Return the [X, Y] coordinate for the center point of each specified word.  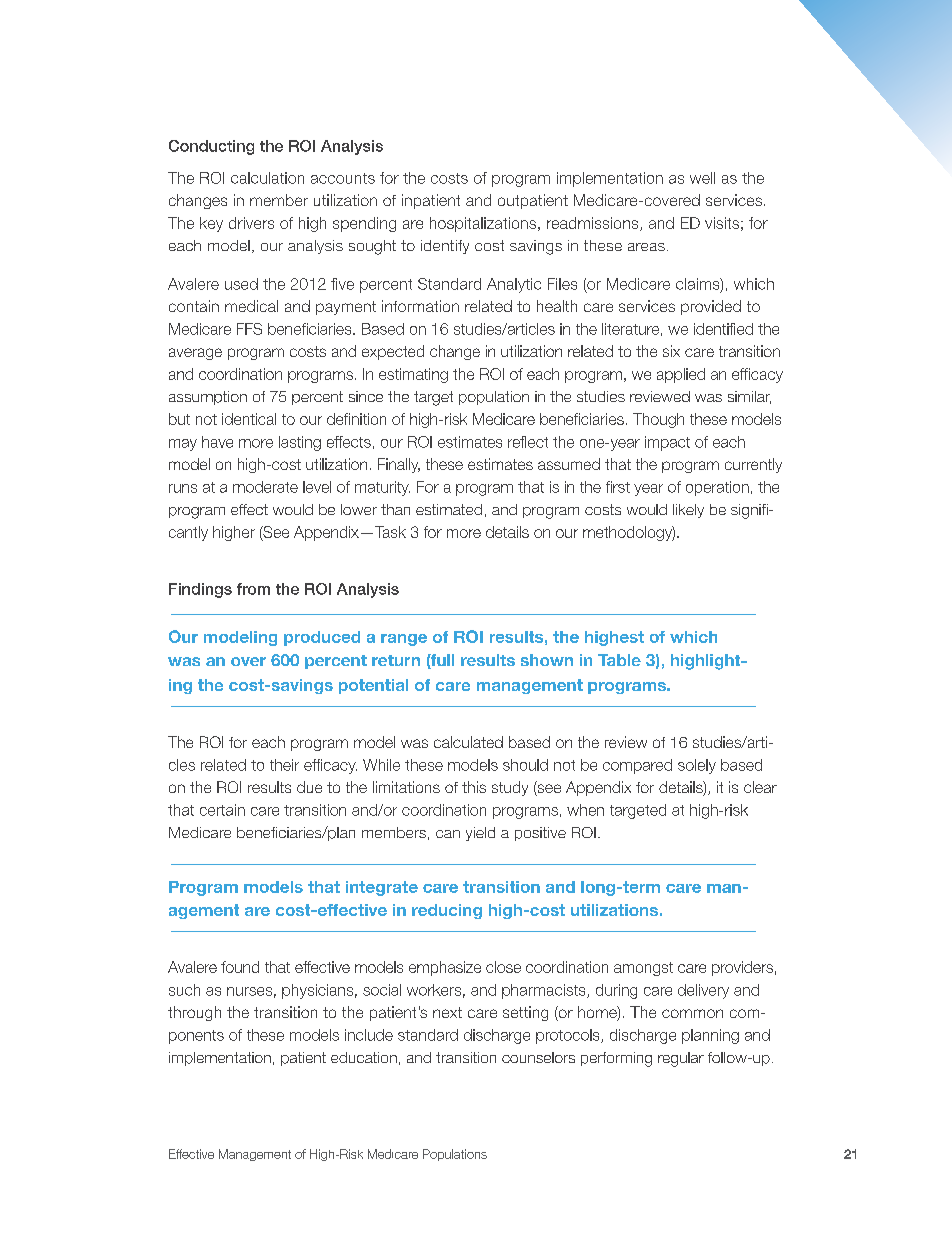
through [194, 1013]
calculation [267, 178]
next [447, 1012]
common [692, 1013]
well [702, 178]
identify [445, 247]
